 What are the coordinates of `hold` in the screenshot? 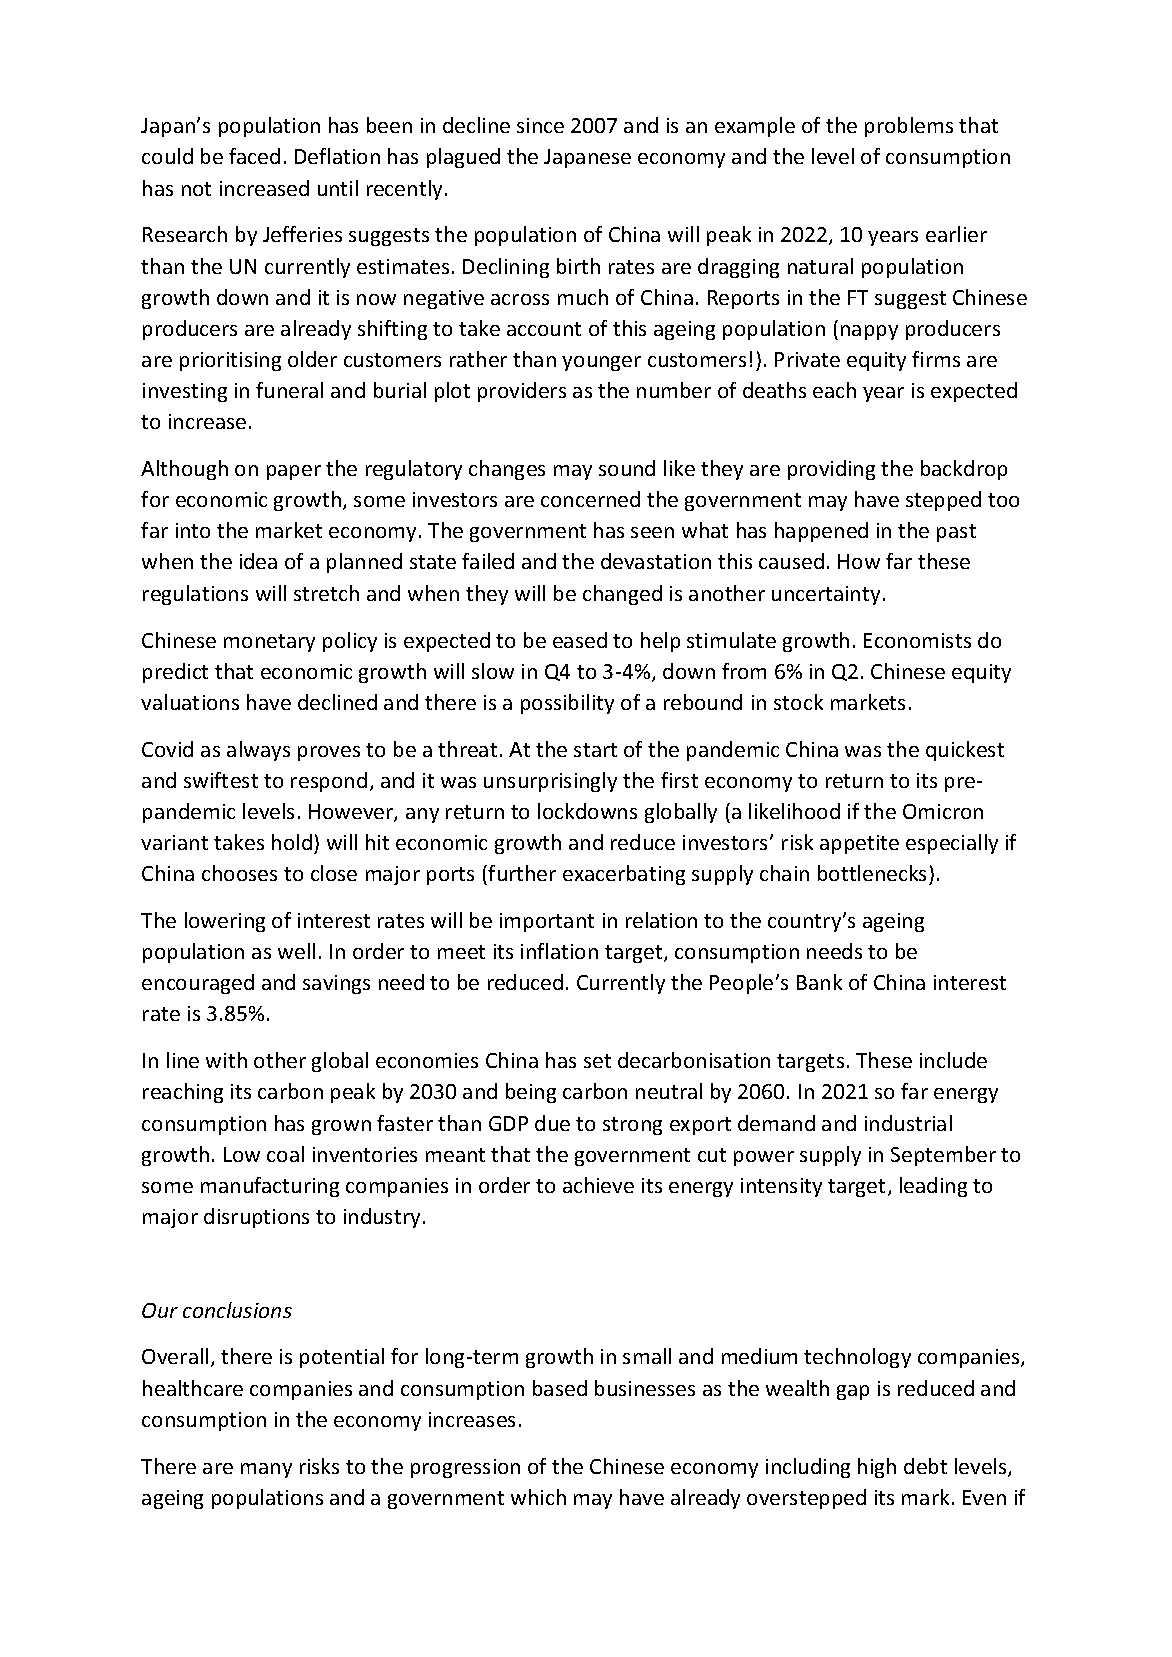 It's located at (292, 842).
